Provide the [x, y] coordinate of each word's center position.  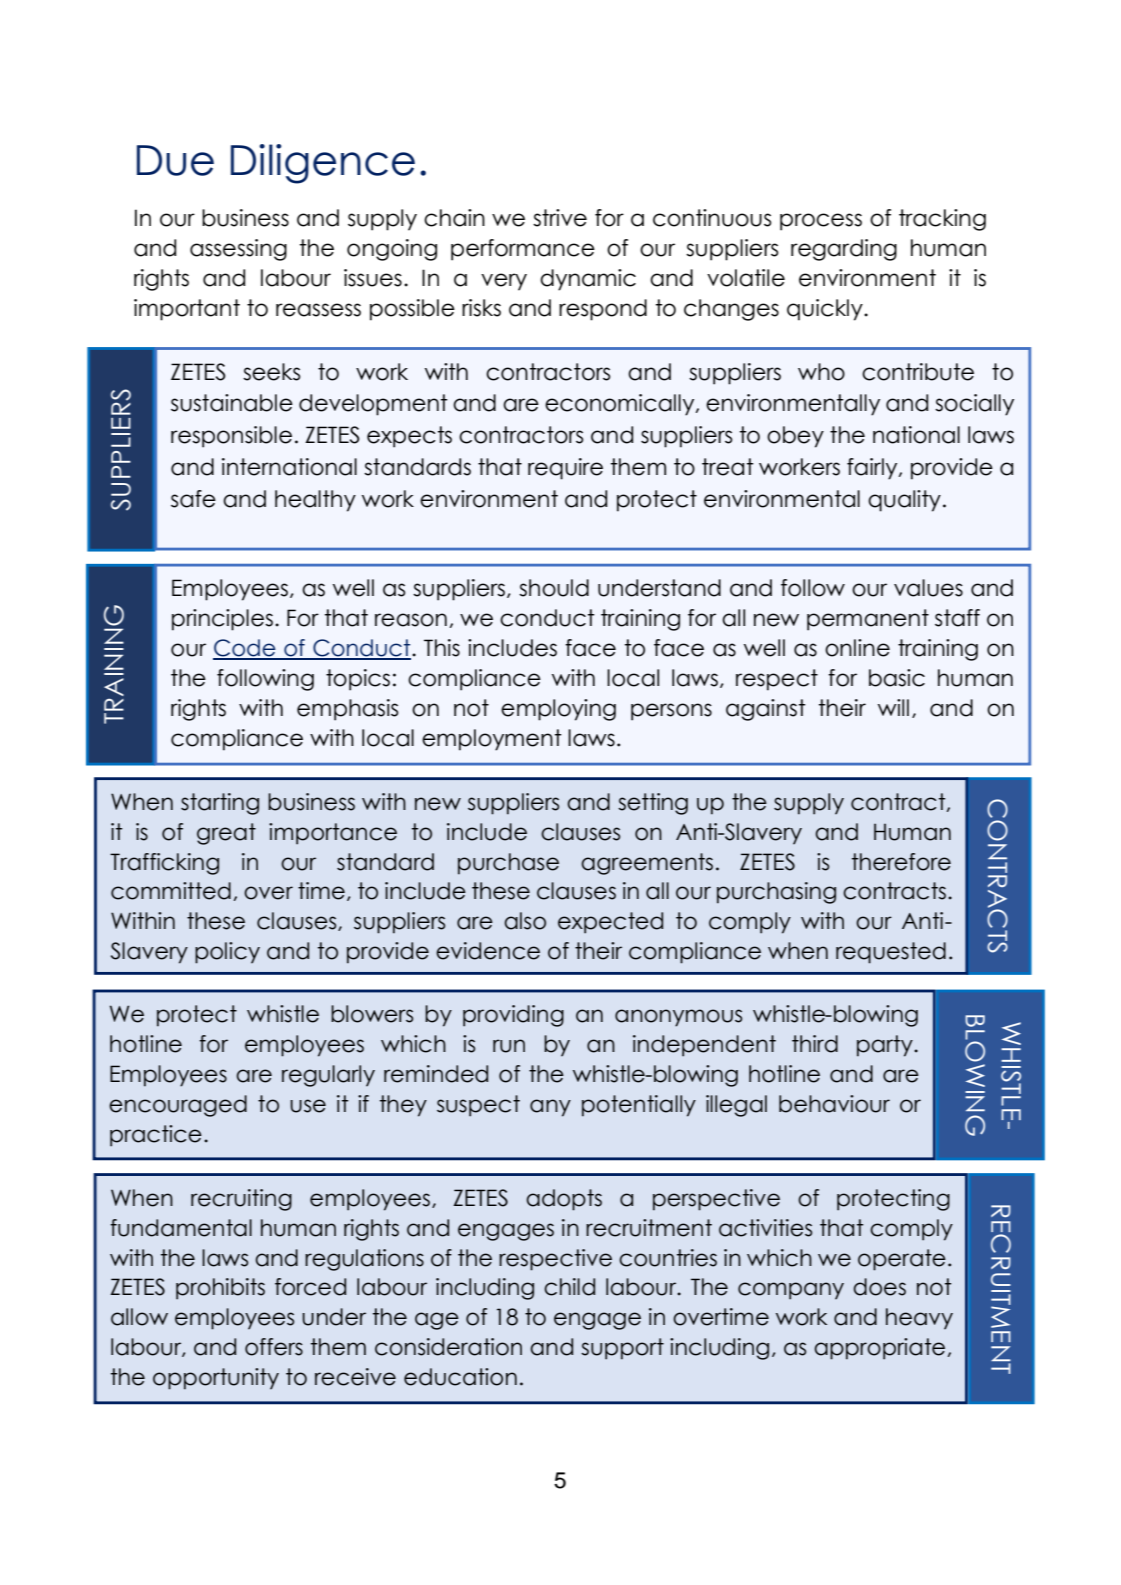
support [622, 1349]
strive [560, 218]
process [821, 222]
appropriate [879, 1349]
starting [220, 804]
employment [492, 740]
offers [274, 1347]
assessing [238, 250]
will [893, 707]
